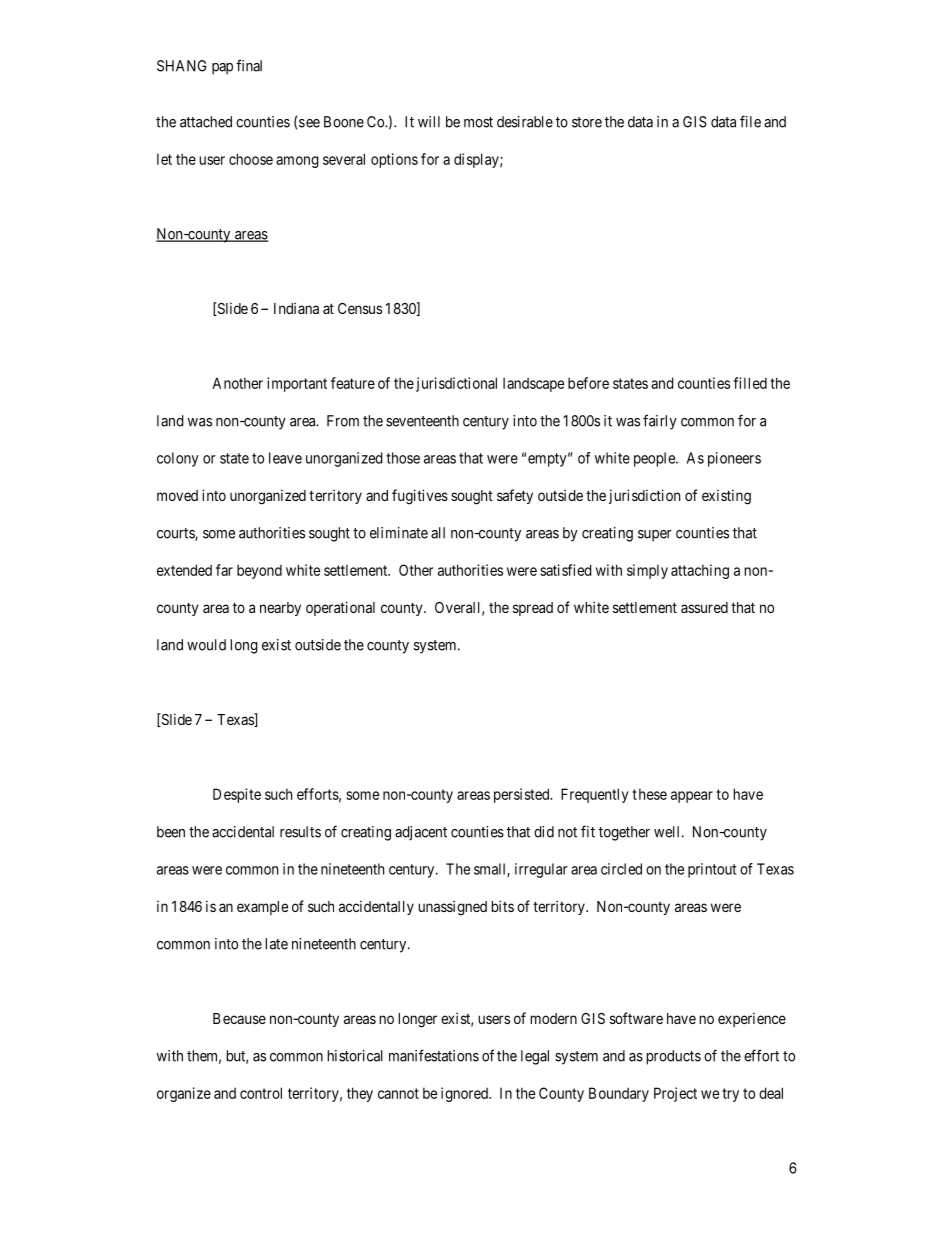 Image resolution: width=952 pixels, height=1233 pixels. What do you see at coordinates (692, 797) in the screenshot?
I see `appear` at bounding box center [692, 797].
